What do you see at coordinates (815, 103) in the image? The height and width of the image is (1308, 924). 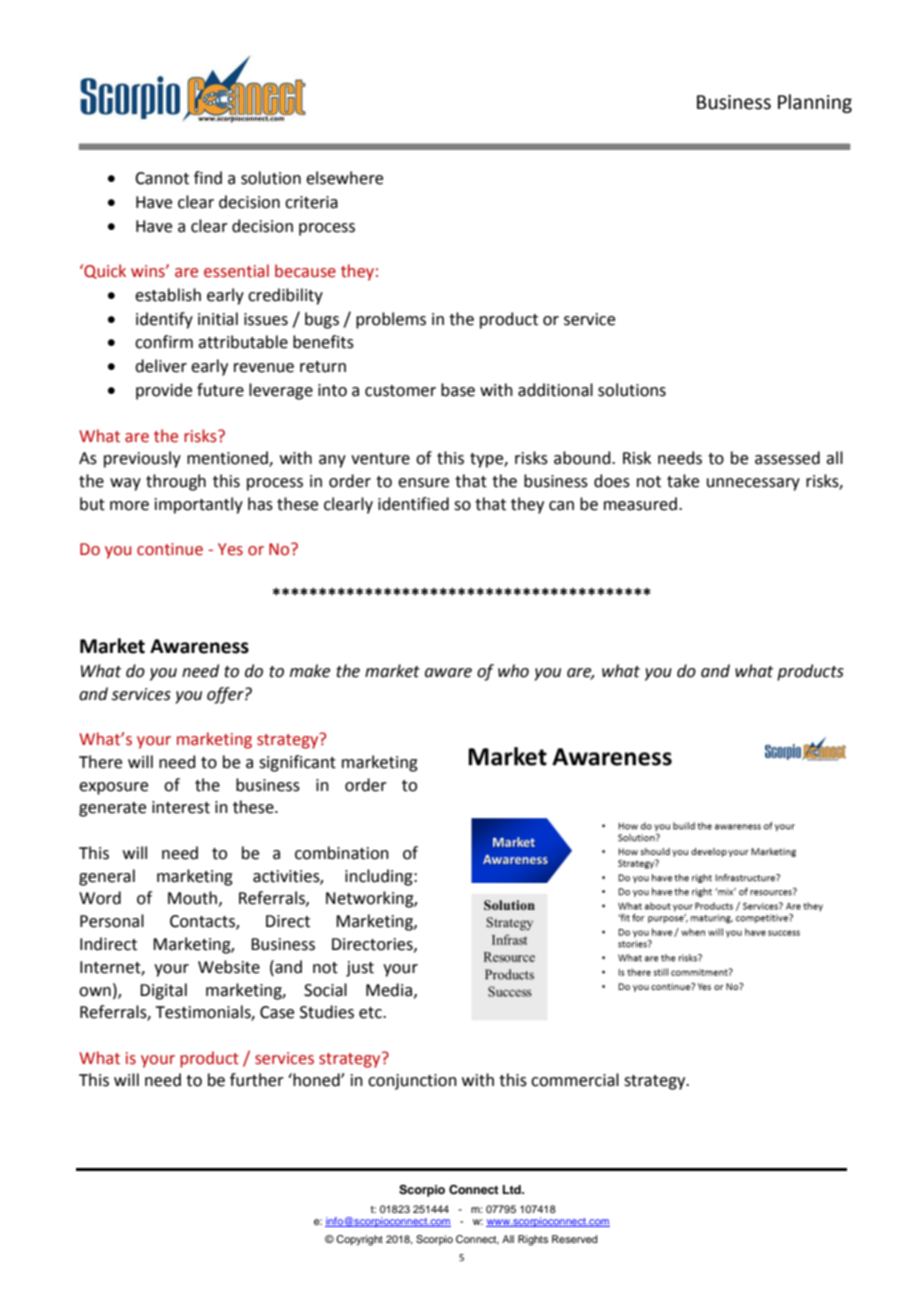 I see `Planning` at bounding box center [815, 103].
